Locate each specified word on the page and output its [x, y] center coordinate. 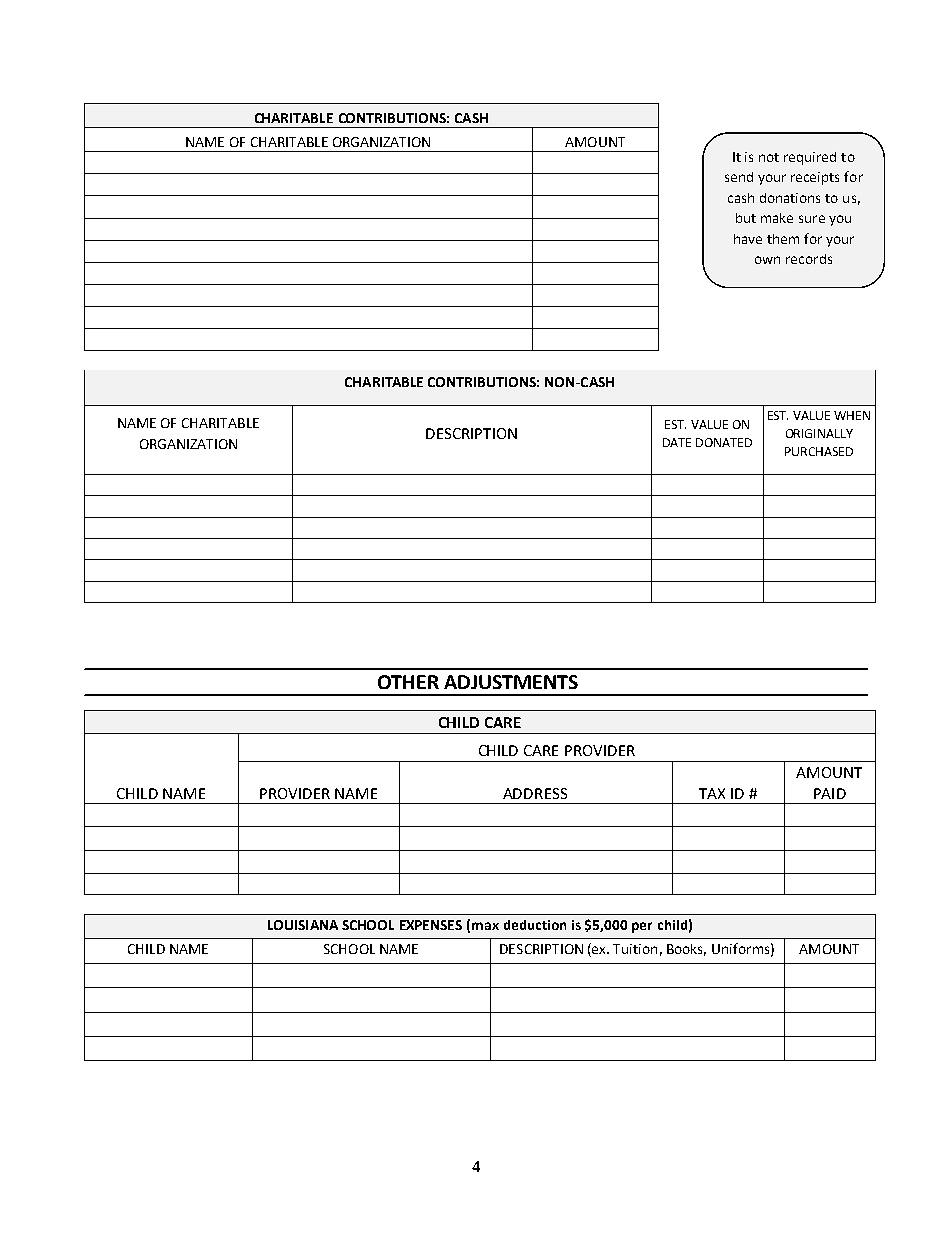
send [739, 177]
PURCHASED [819, 451]
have [748, 239]
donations [790, 198]
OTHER [408, 682]
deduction [535, 925]
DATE [677, 442]
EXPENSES [431, 925]
